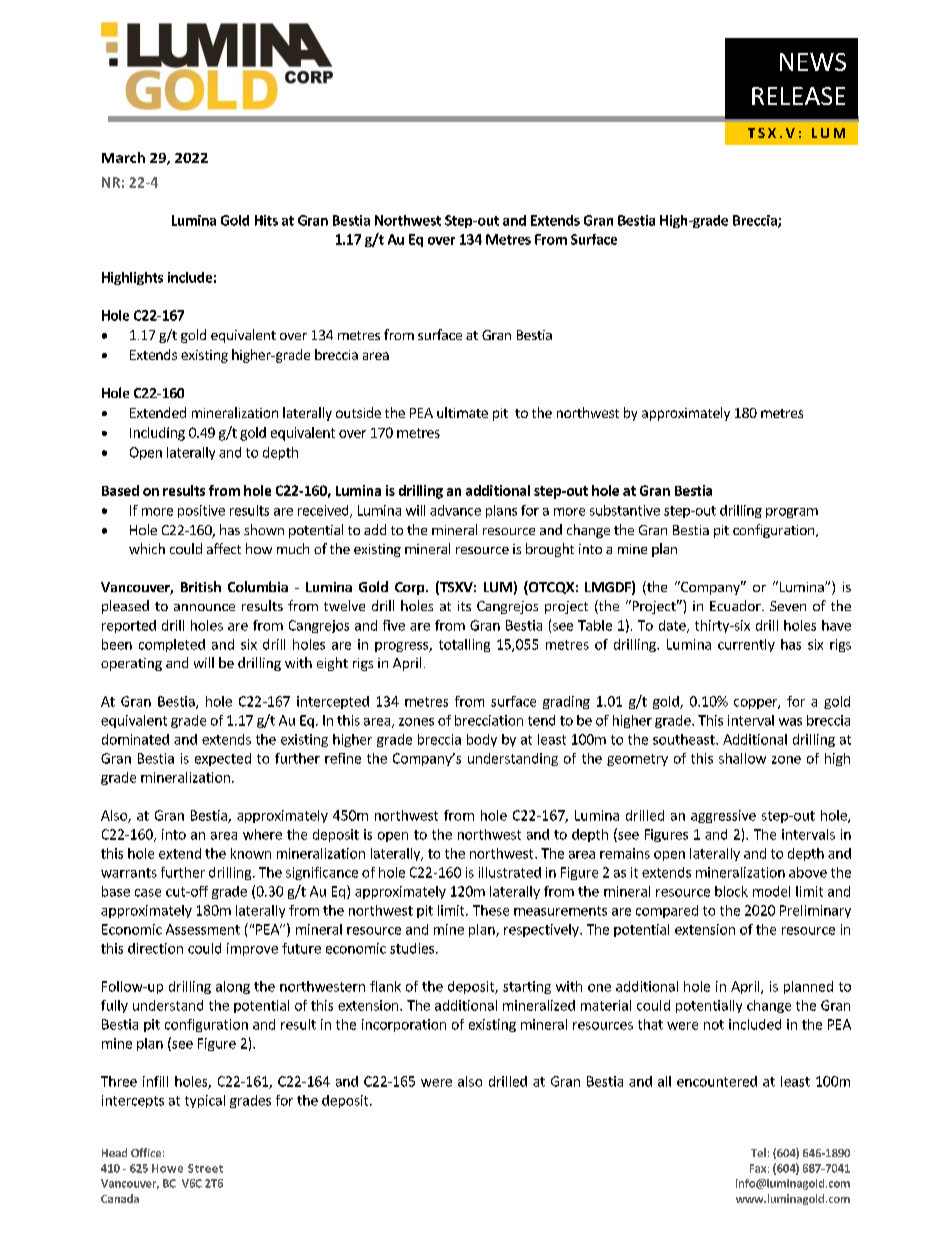 This image has width=952, height=1233. Describe the element at coordinates (203, 929) in the image. I see `Assessment` at that location.
